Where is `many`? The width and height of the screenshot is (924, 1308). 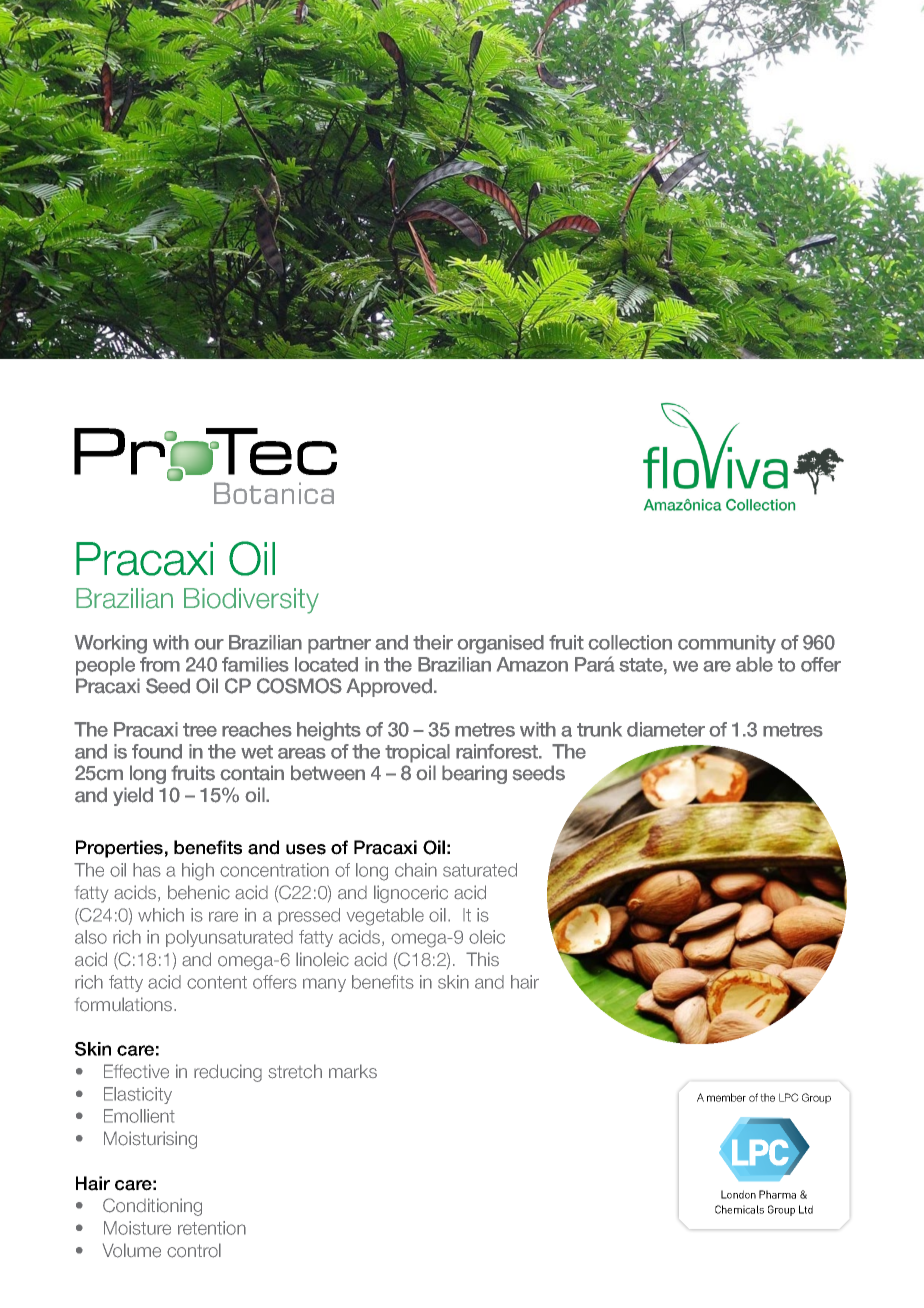
many is located at coordinates (324, 985).
